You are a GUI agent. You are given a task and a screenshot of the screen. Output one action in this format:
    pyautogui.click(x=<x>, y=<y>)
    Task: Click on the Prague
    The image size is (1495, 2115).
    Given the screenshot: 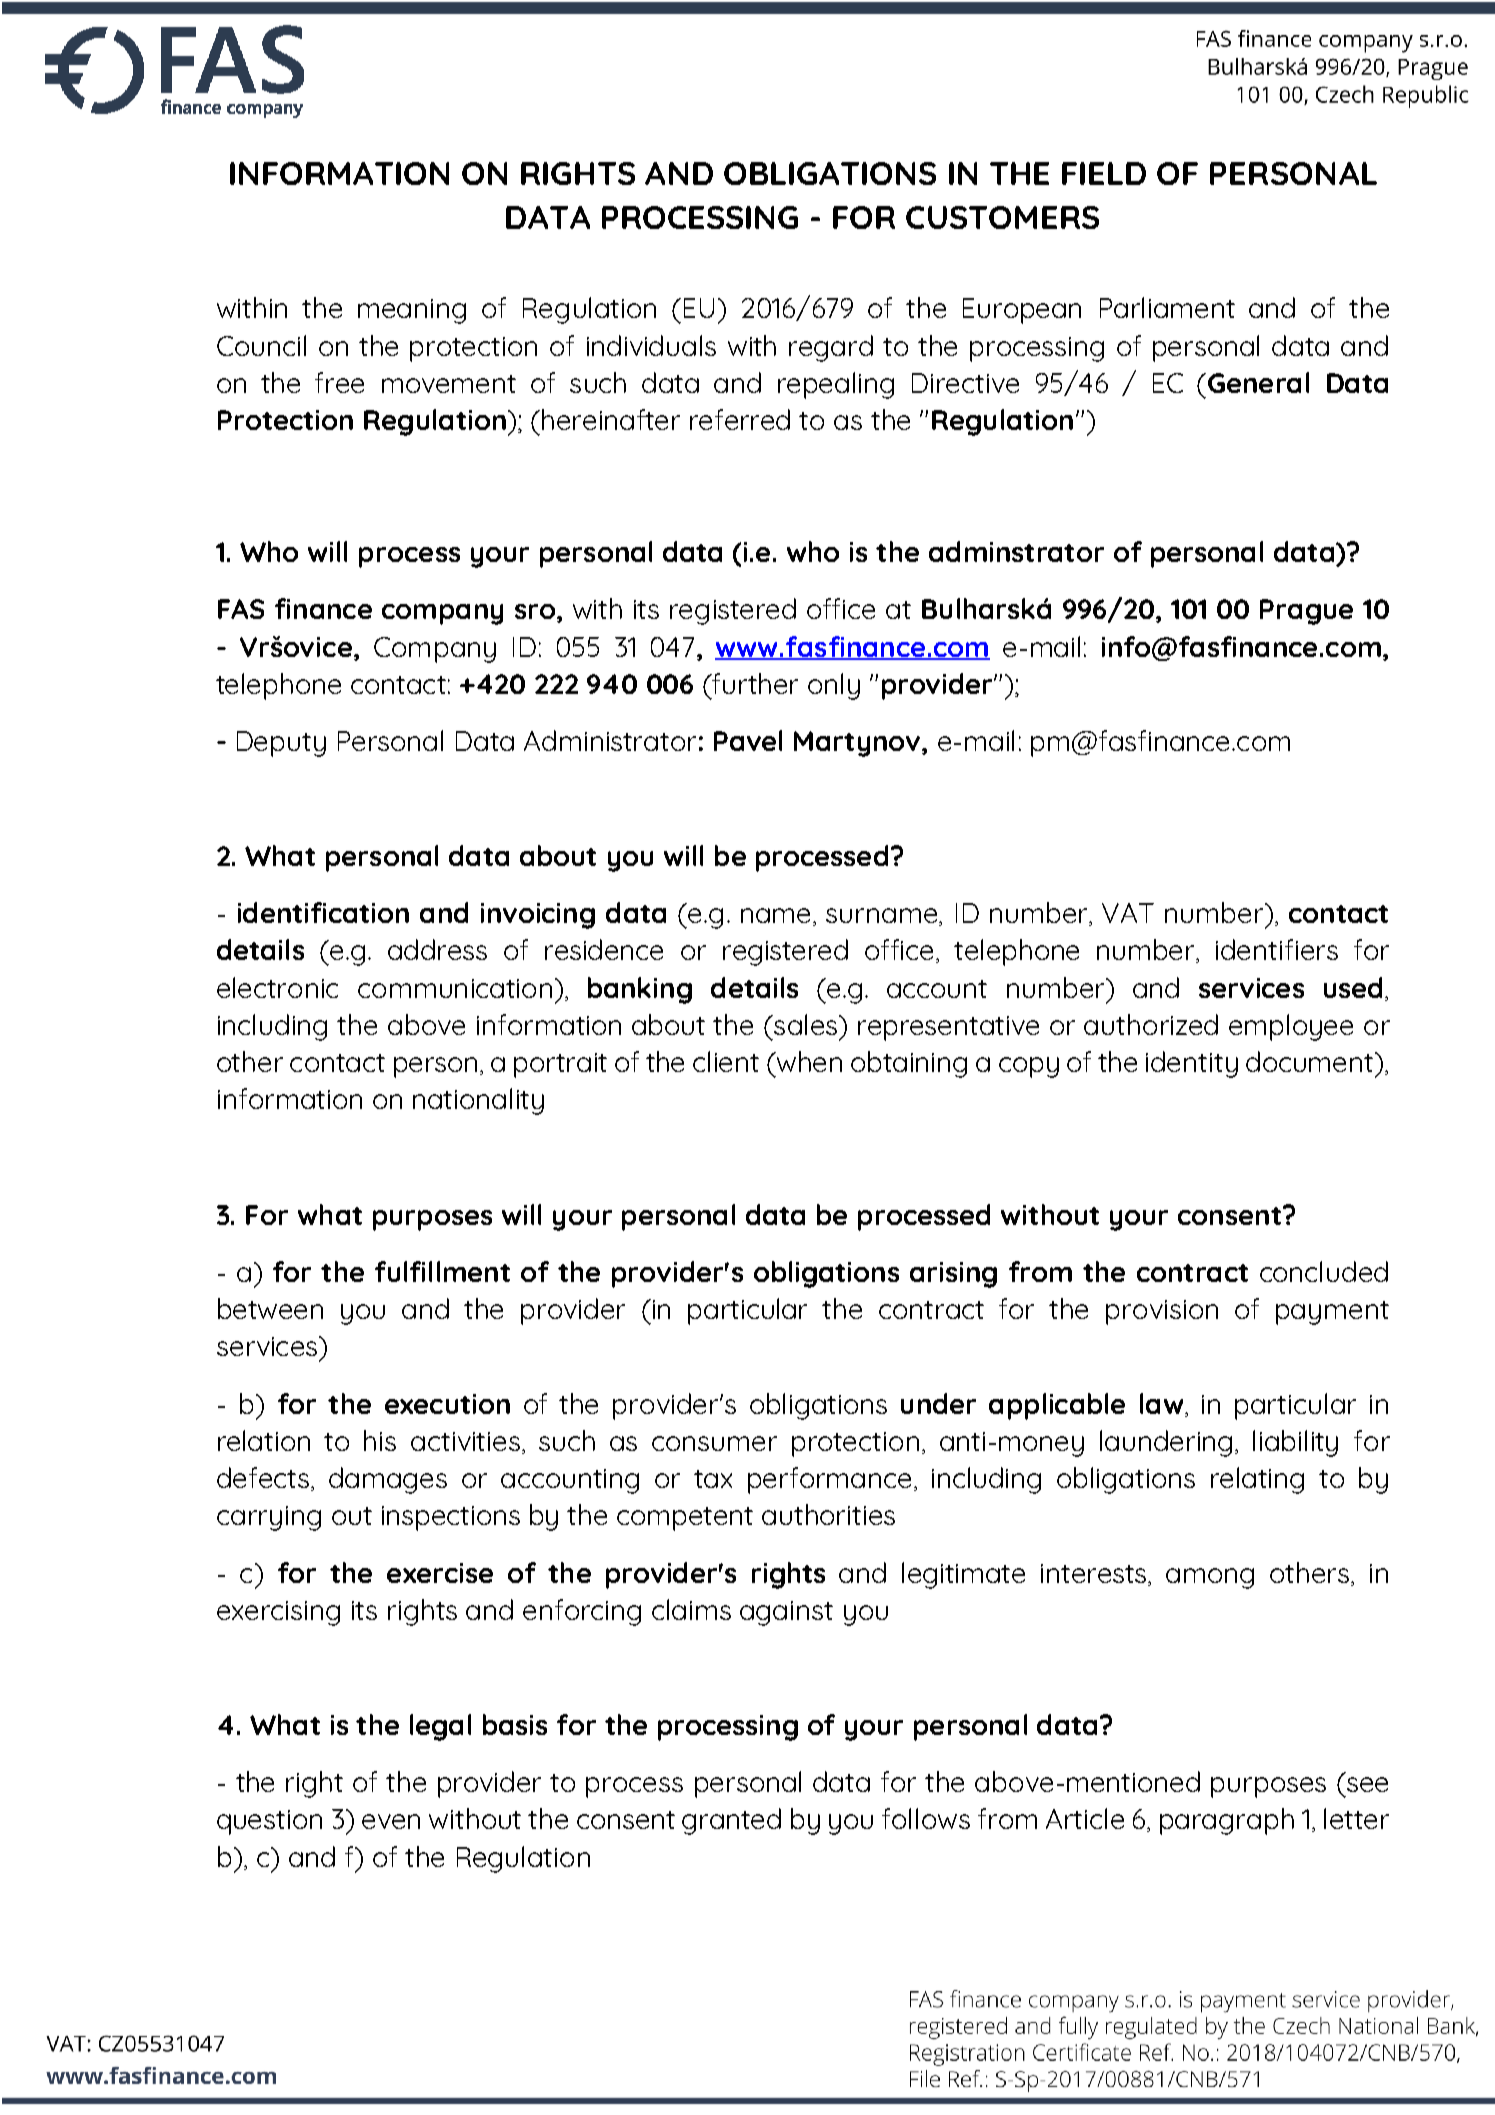 What is the action you would take?
    pyautogui.click(x=1306, y=612)
